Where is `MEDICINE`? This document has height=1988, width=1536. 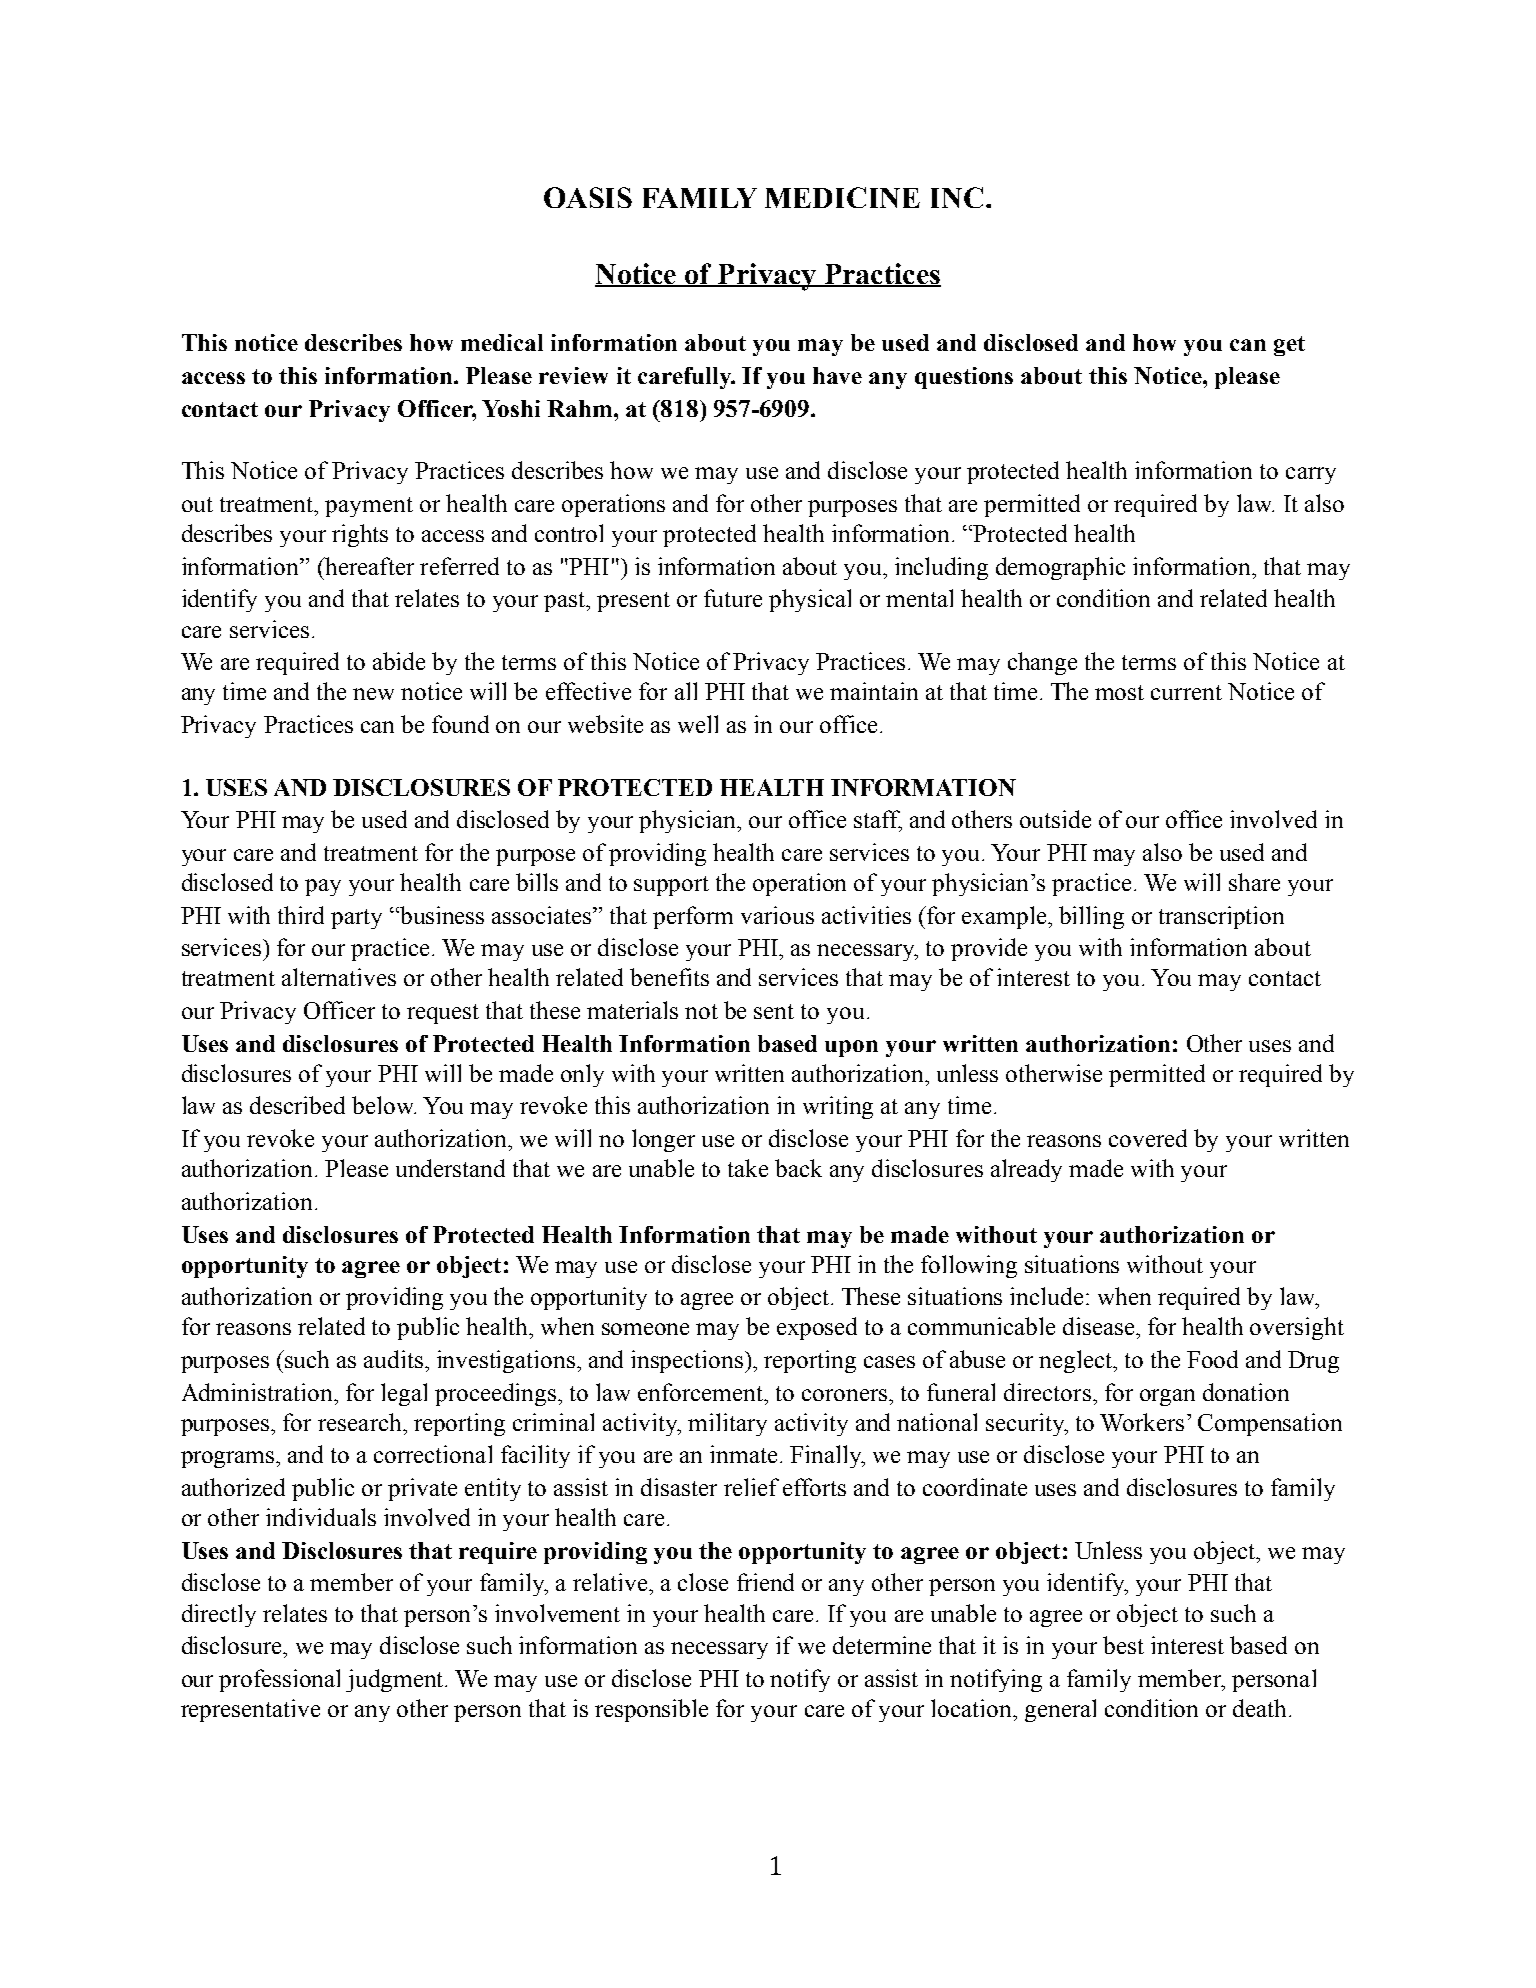
MEDICINE is located at coordinates (842, 197).
